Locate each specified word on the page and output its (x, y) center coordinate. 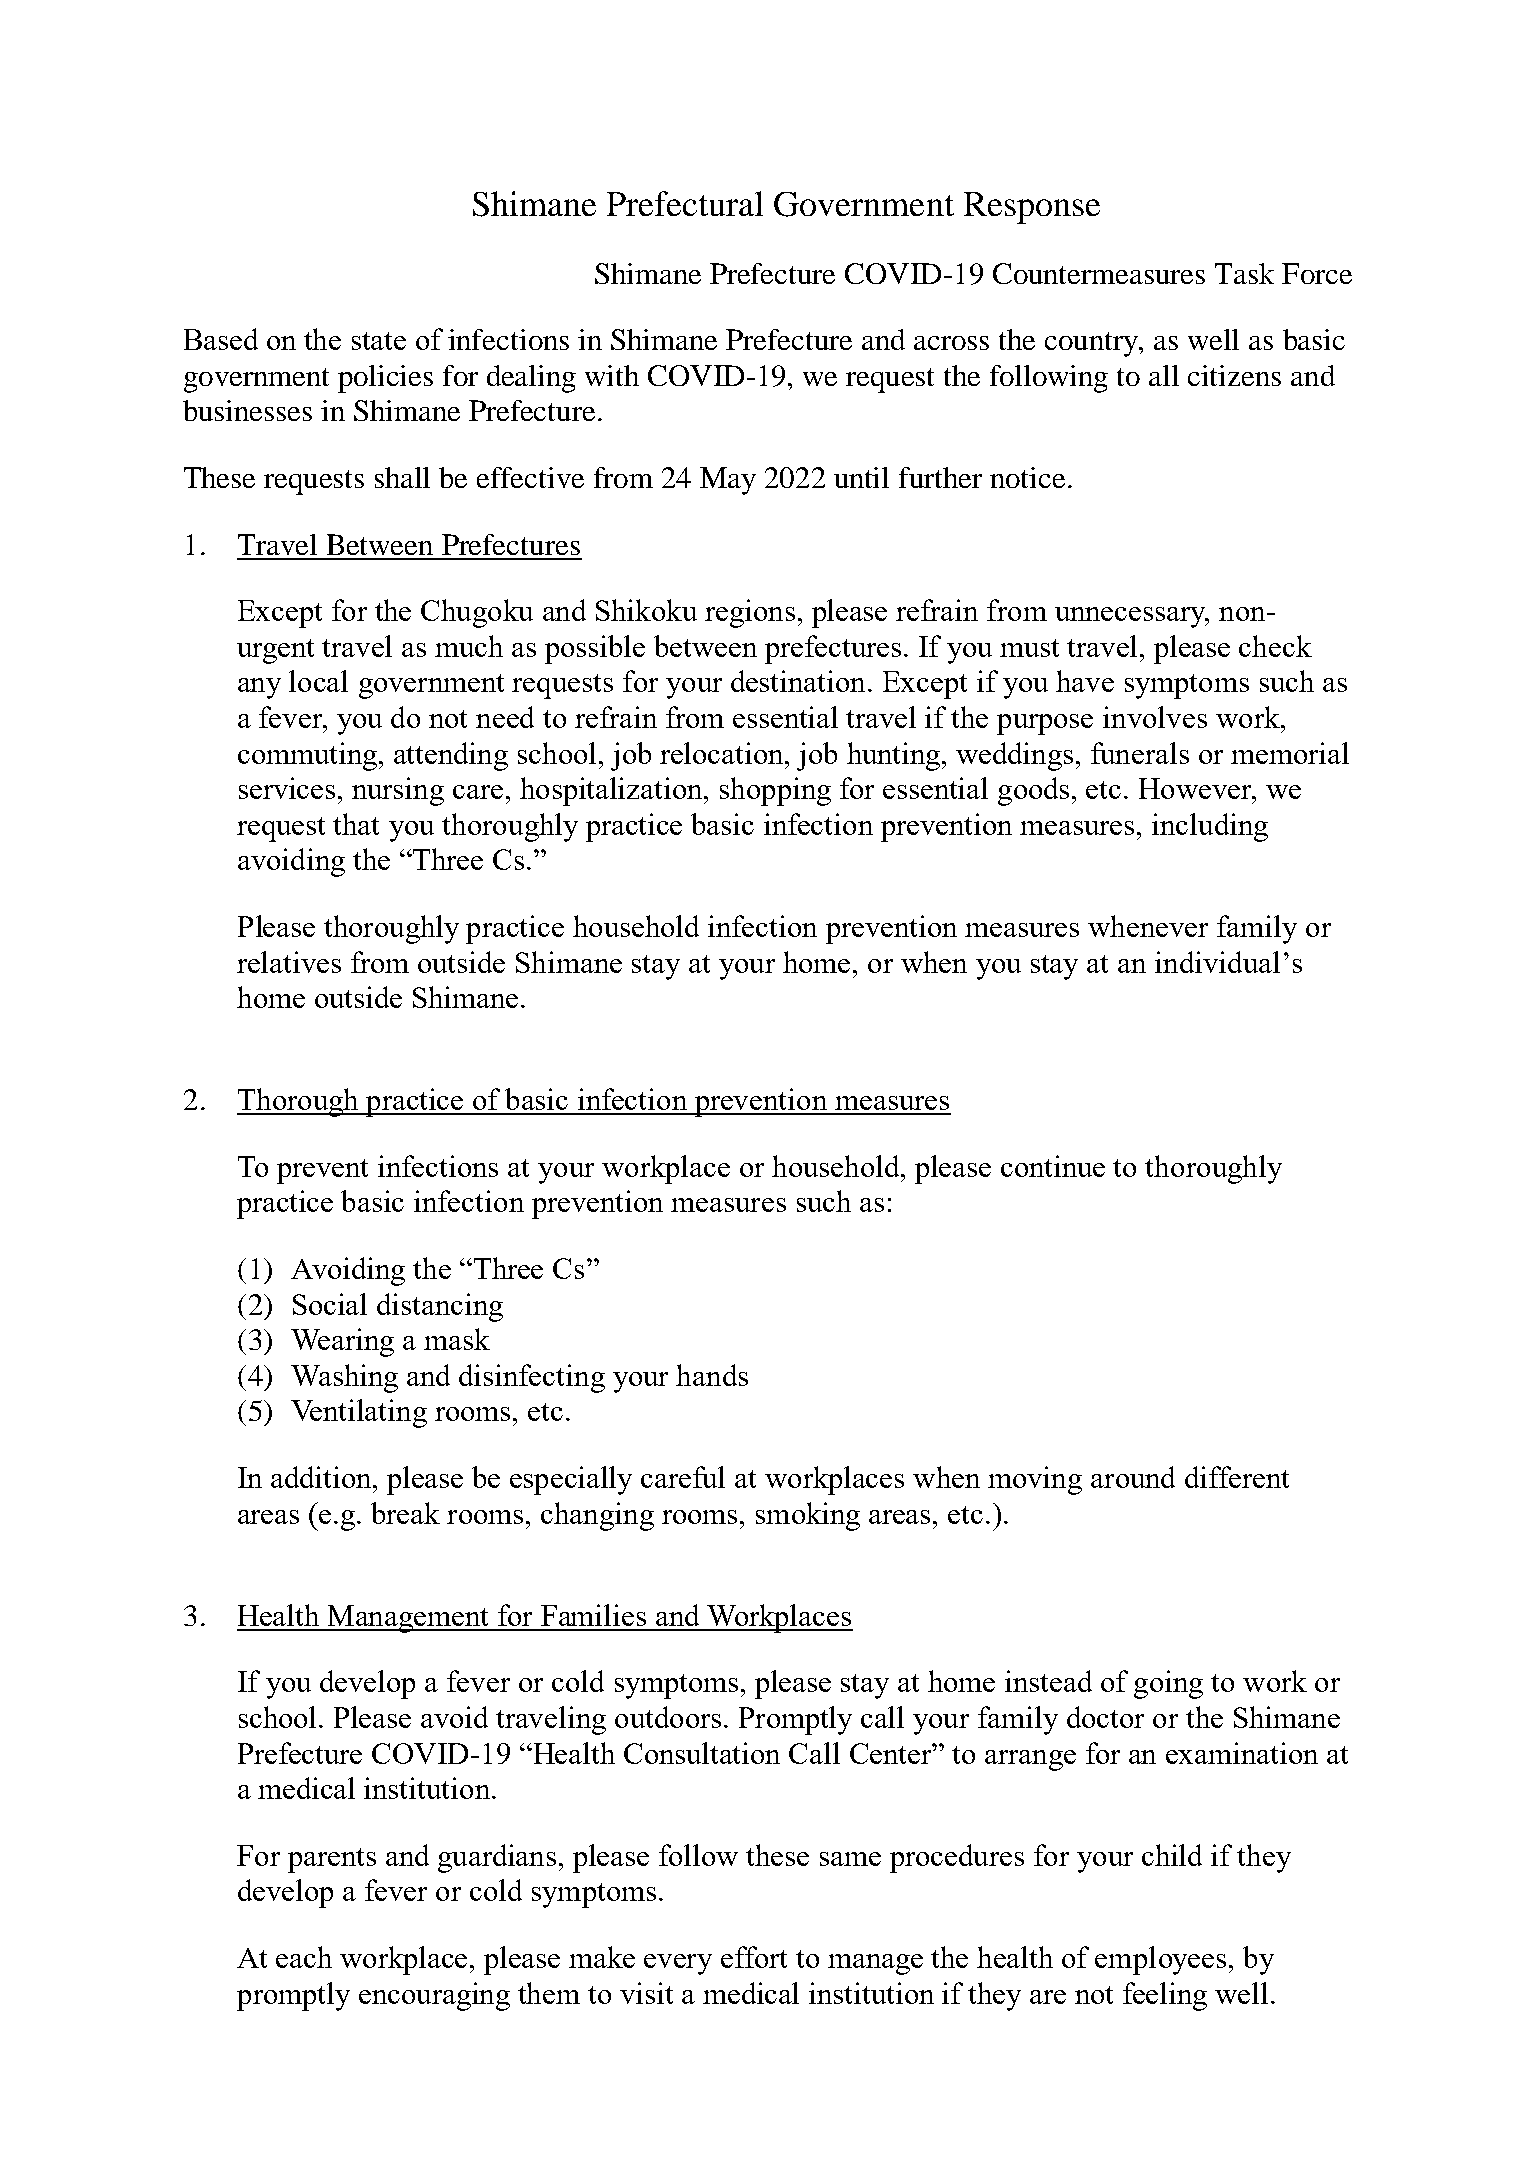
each (304, 1957)
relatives (289, 962)
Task (1244, 273)
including (1210, 827)
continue (1053, 1166)
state (379, 341)
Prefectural (685, 203)
